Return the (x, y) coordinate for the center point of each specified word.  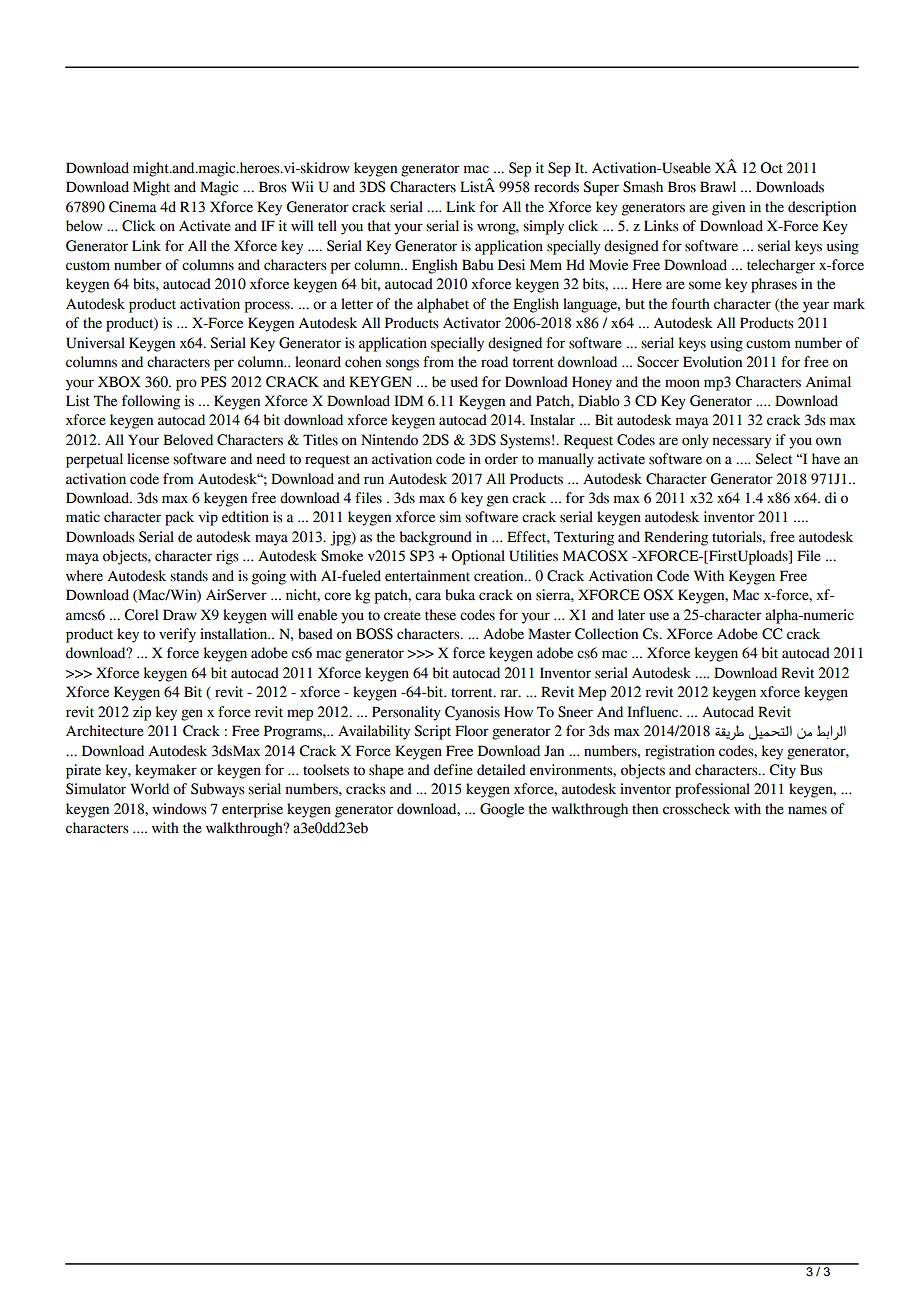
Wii (302, 186)
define (453, 770)
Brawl (718, 187)
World (149, 789)
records (556, 187)
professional (712, 790)
